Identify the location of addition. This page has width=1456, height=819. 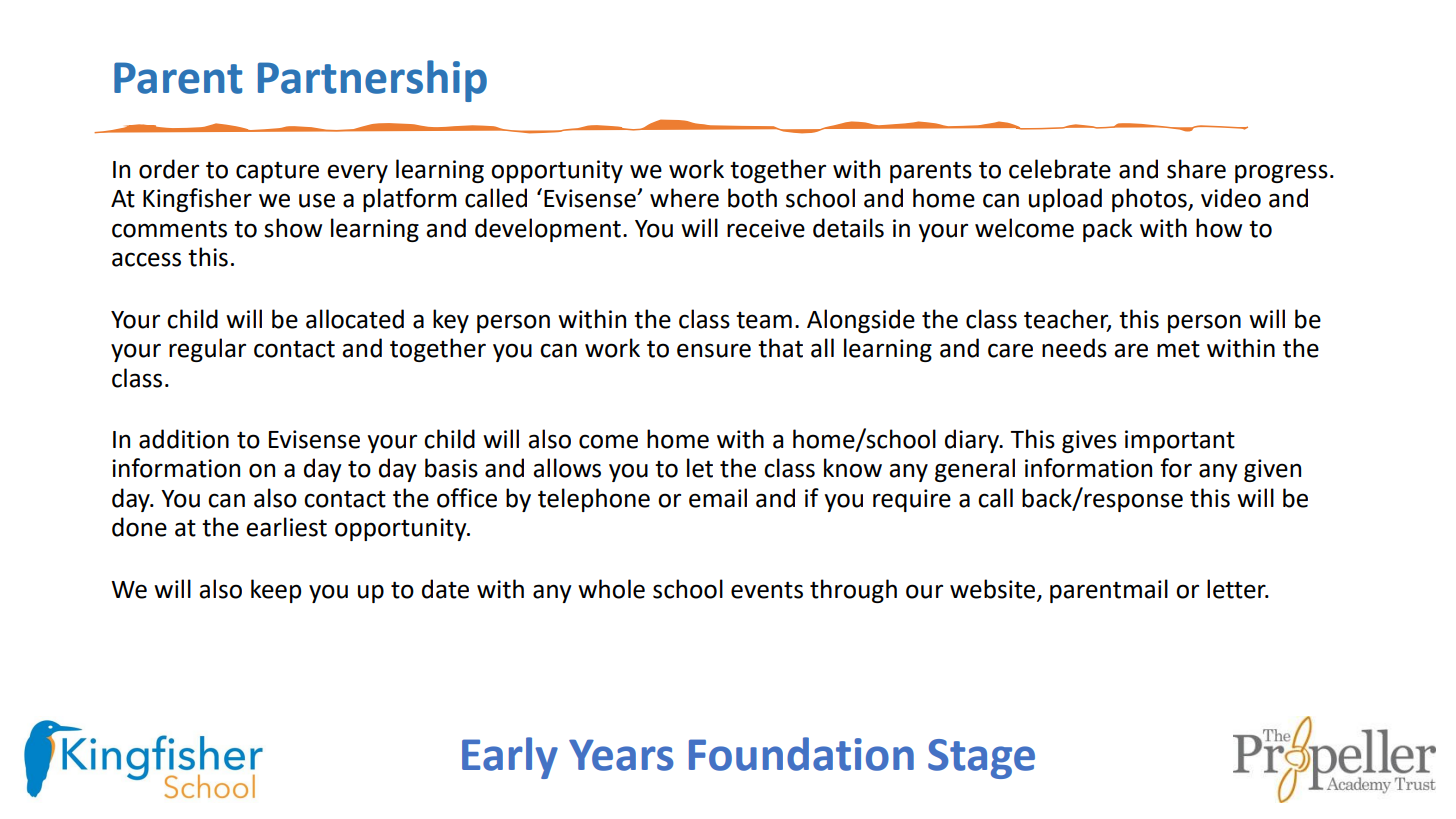
(184, 439).
